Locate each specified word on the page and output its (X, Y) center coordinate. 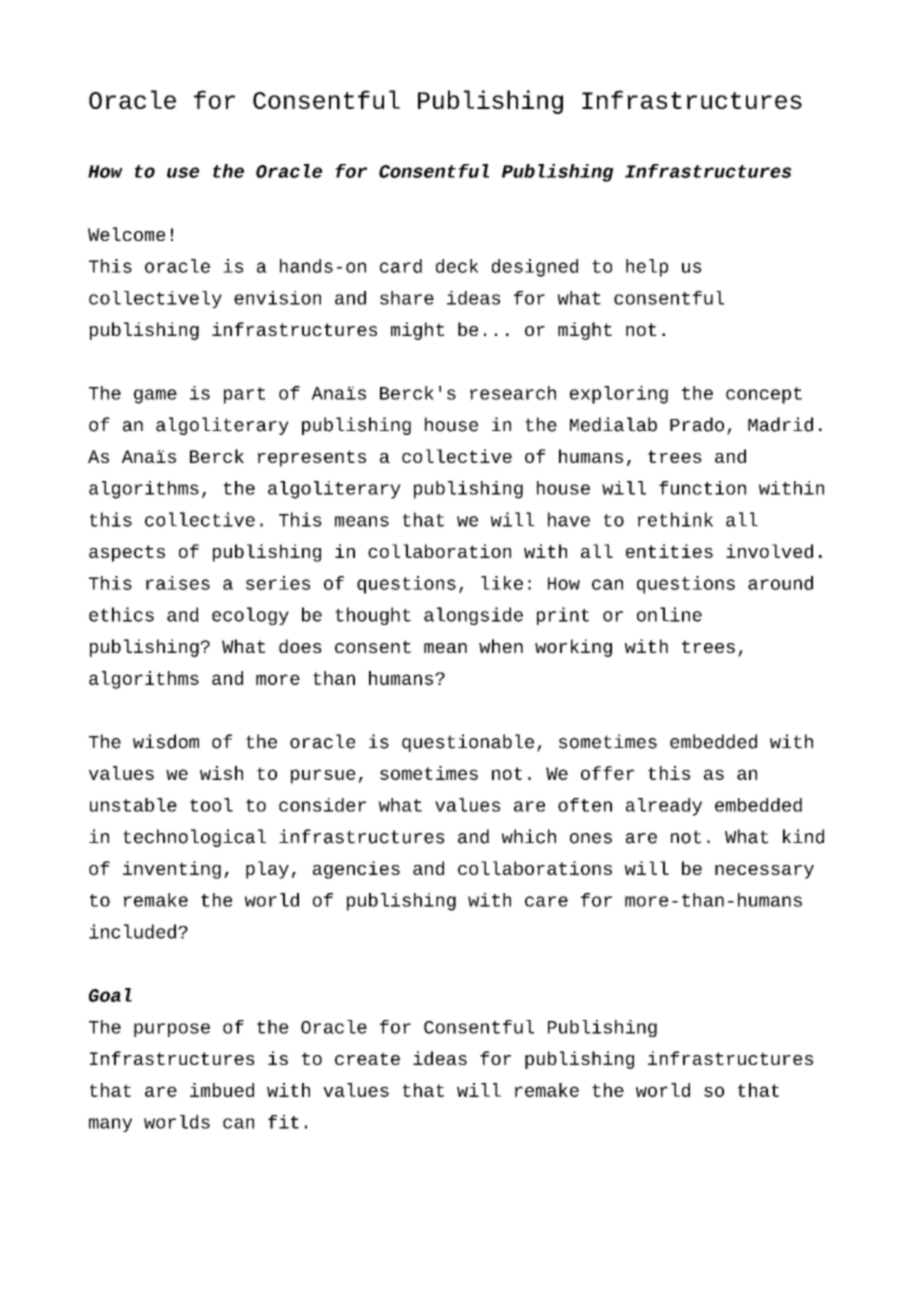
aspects (127, 553)
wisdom (166, 741)
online (669, 614)
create (367, 1058)
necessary (764, 872)
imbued (222, 1090)
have (569, 519)
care (546, 901)
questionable (468, 743)
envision (277, 298)
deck (457, 266)
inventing (172, 870)
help (647, 268)
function (702, 488)
